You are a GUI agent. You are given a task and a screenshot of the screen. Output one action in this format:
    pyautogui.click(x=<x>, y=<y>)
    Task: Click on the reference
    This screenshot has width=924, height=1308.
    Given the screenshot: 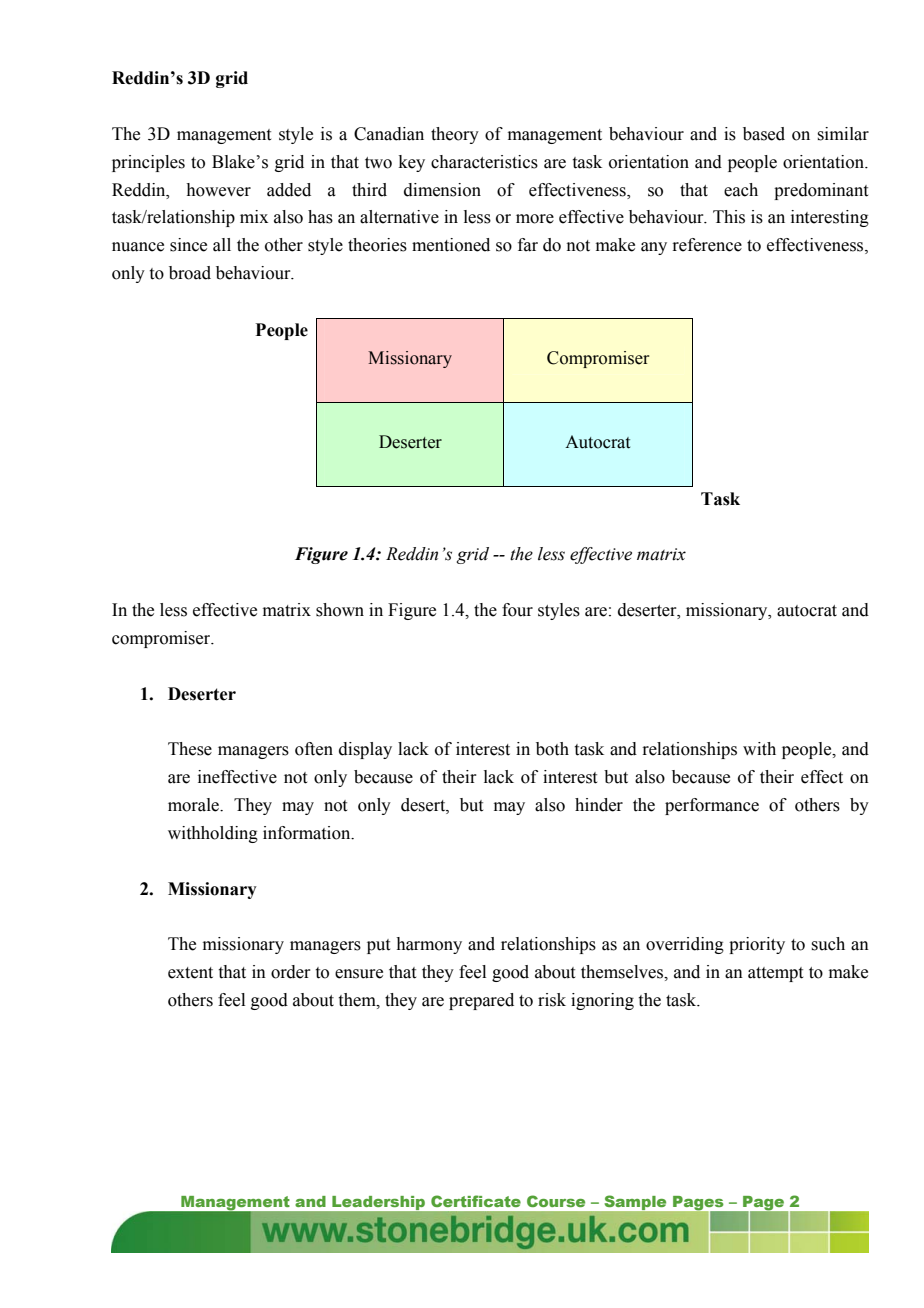 What is the action you would take?
    pyautogui.click(x=707, y=245)
